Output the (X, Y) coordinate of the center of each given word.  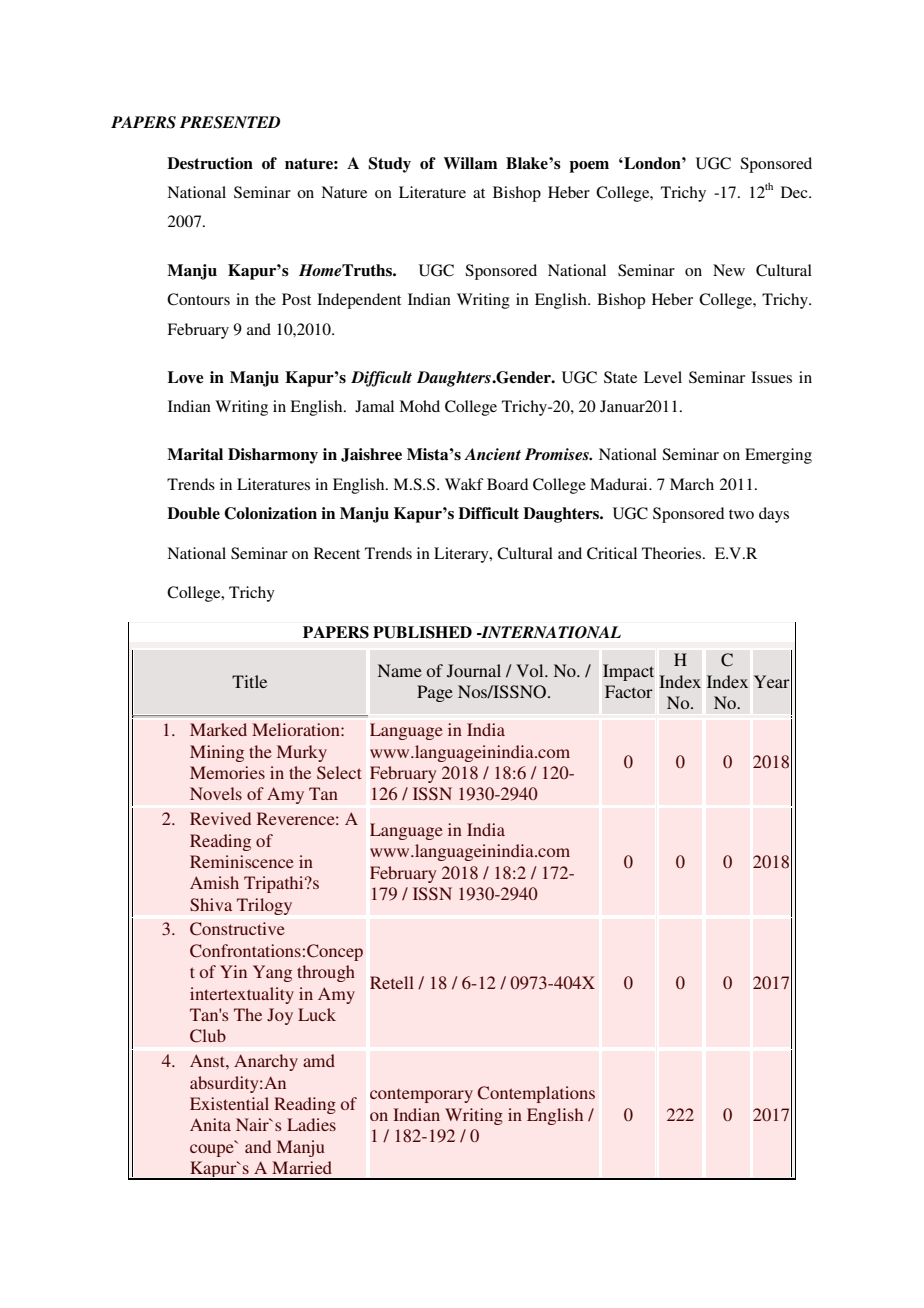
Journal (474, 671)
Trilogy (264, 906)
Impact (628, 672)
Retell (392, 982)
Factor (629, 691)
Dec (795, 192)
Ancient (492, 454)
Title (249, 681)
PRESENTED (230, 122)
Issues (771, 377)
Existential (229, 1103)
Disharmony (273, 456)
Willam (470, 163)
